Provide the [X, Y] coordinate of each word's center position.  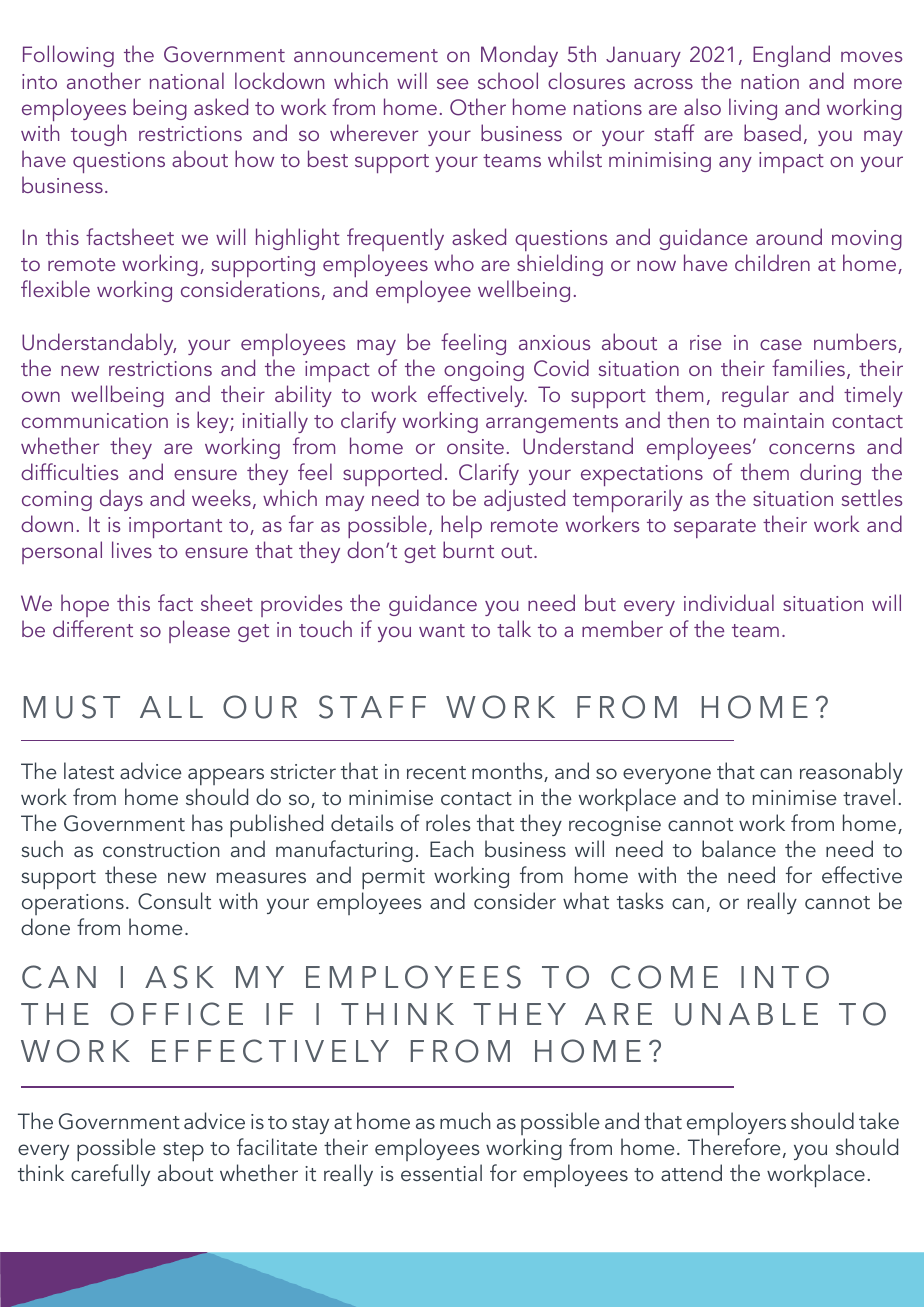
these [131, 874]
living [753, 109]
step [183, 1152]
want [442, 630]
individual [729, 602]
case [781, 344]
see [452, 83]
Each [452, 848]
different [93, 628]
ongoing [484, 371]
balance [739, 848]
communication [95, 420]
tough [98, 135]
